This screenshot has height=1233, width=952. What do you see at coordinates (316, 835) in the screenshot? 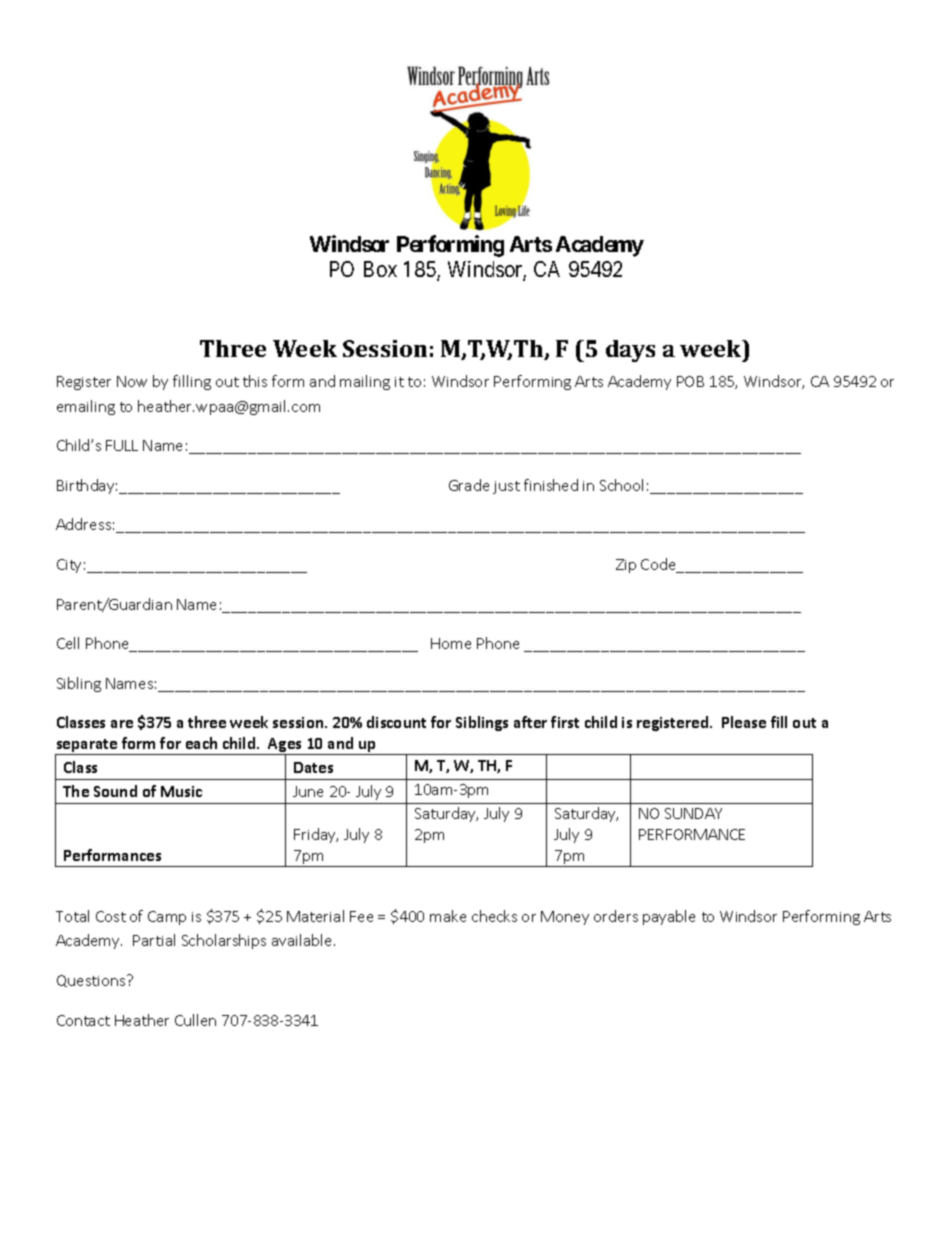
I see `Friday` at bounding box center [316, 835].
